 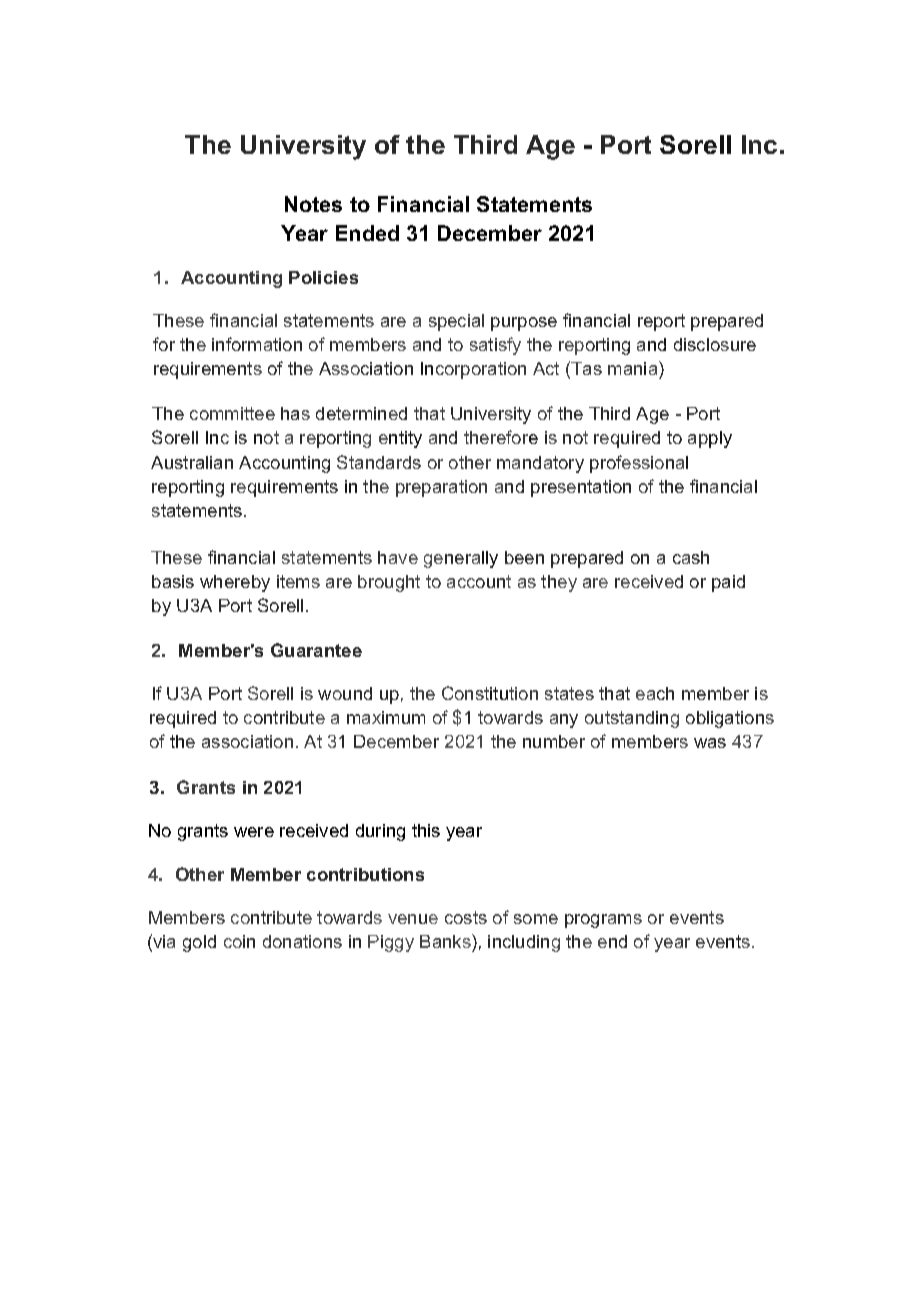 What do you see at coordinates (235, 583) in the page?
I see `whereby` at bounding box center [235, 583].
